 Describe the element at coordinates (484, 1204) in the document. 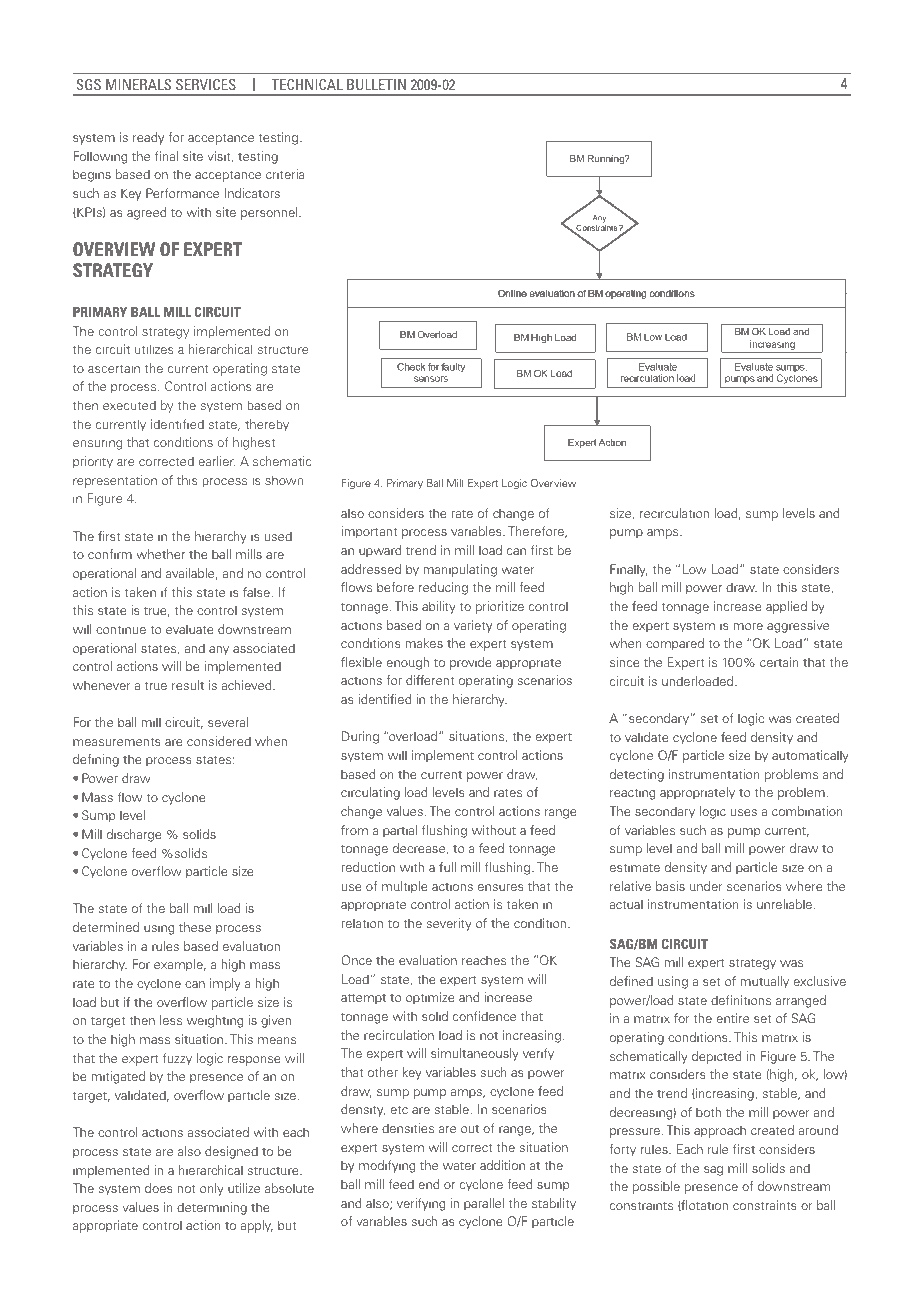

I see `parallel` at that location.
